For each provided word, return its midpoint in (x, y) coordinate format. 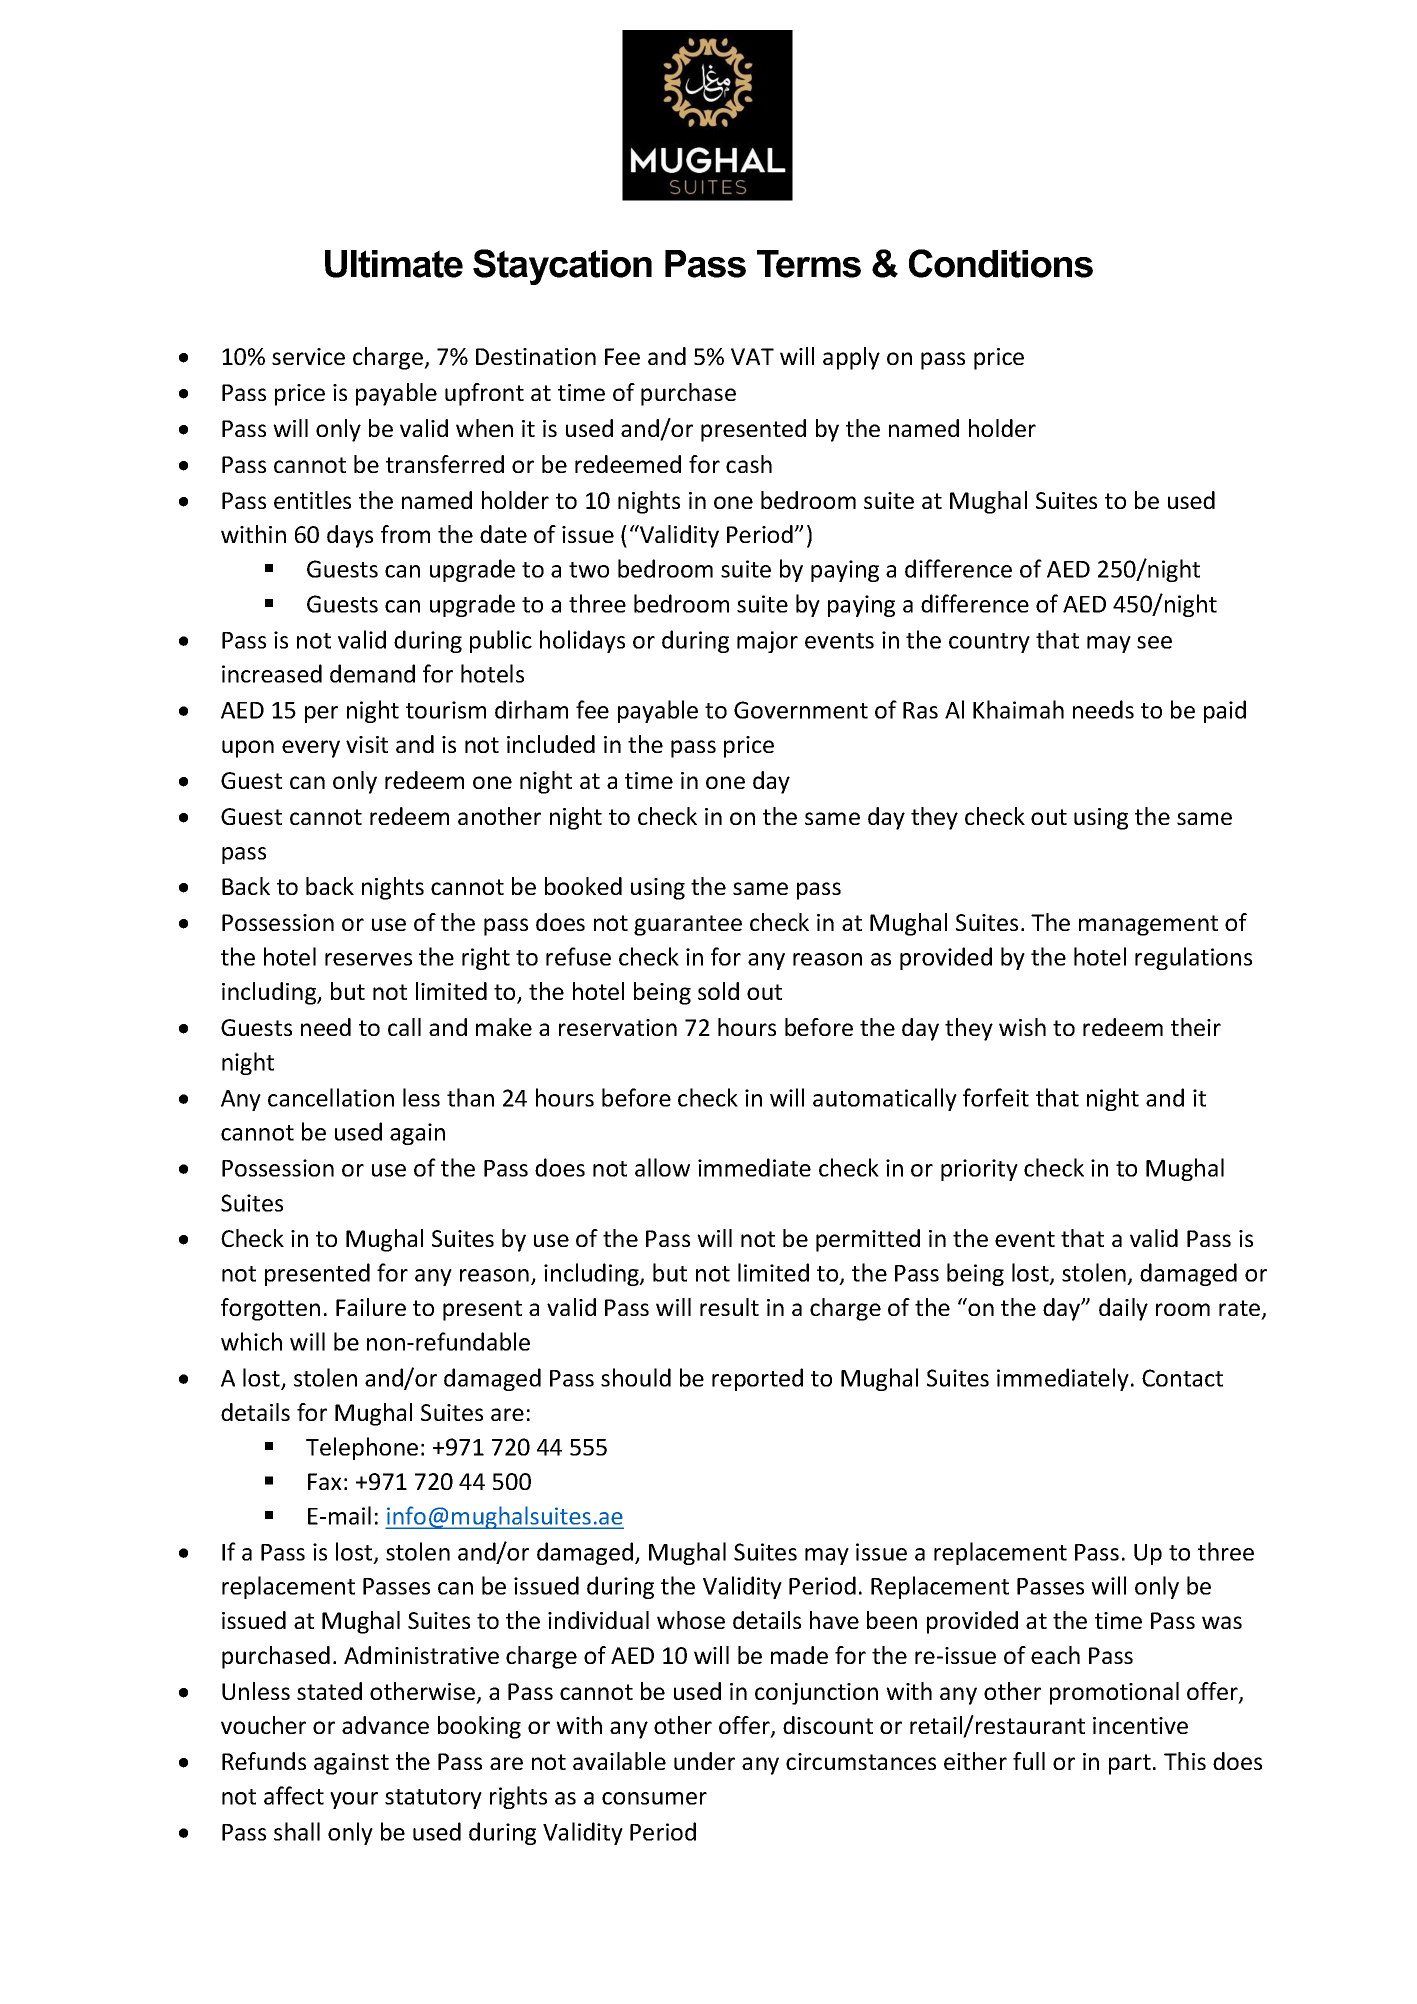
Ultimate (394, 264)
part (1130, 1764)
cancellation (331, 1097)
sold (718, 991)
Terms (809, 264)
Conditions (1001, 263)
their (1196, 1027)
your (354, 1800)
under (704, 1761)
